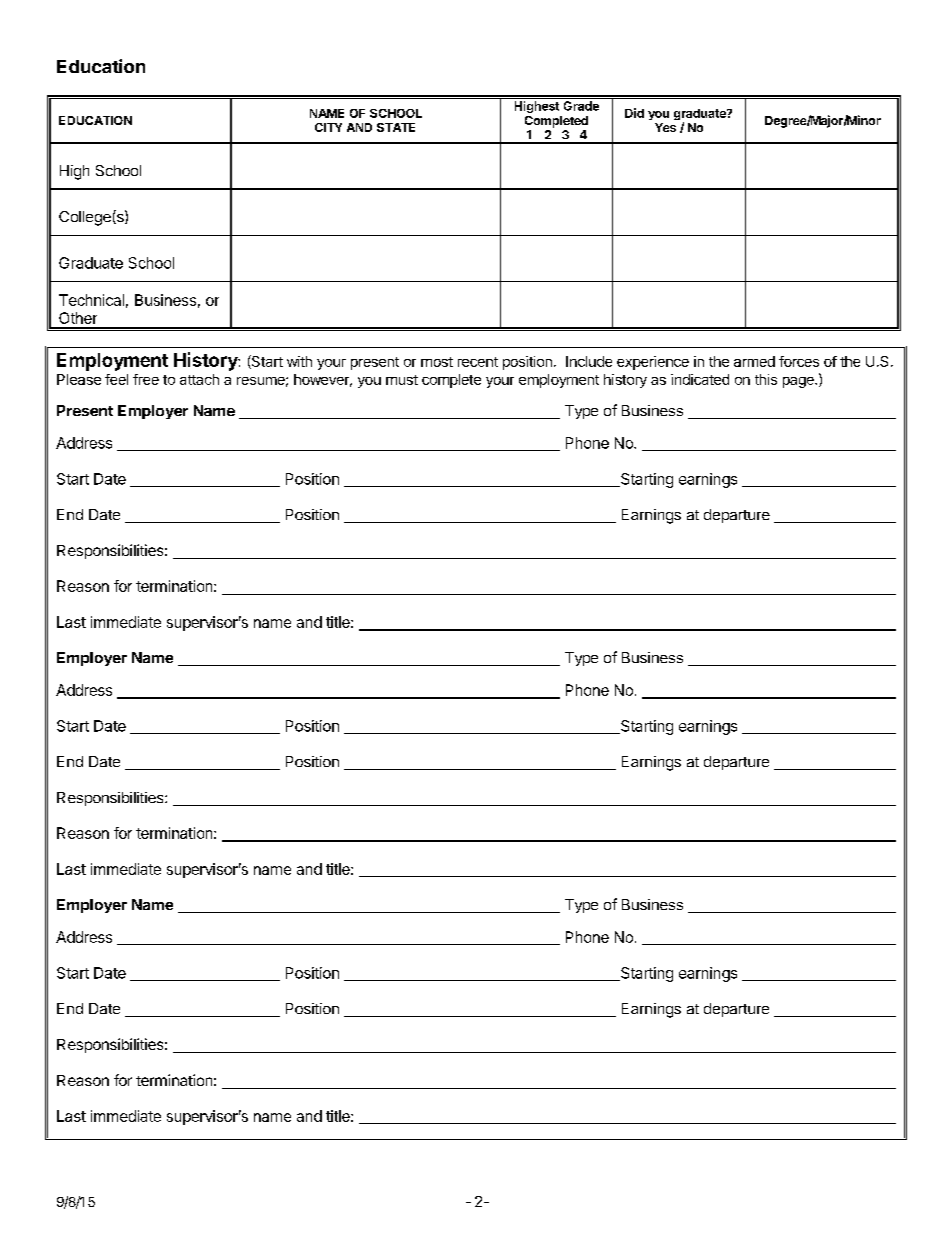 Image resolution: width=952 pixels, height=1233 pixels. What do you see at coordinates (665, 127) in the image?
I see `Yes` at bounding box center [665, 127].
